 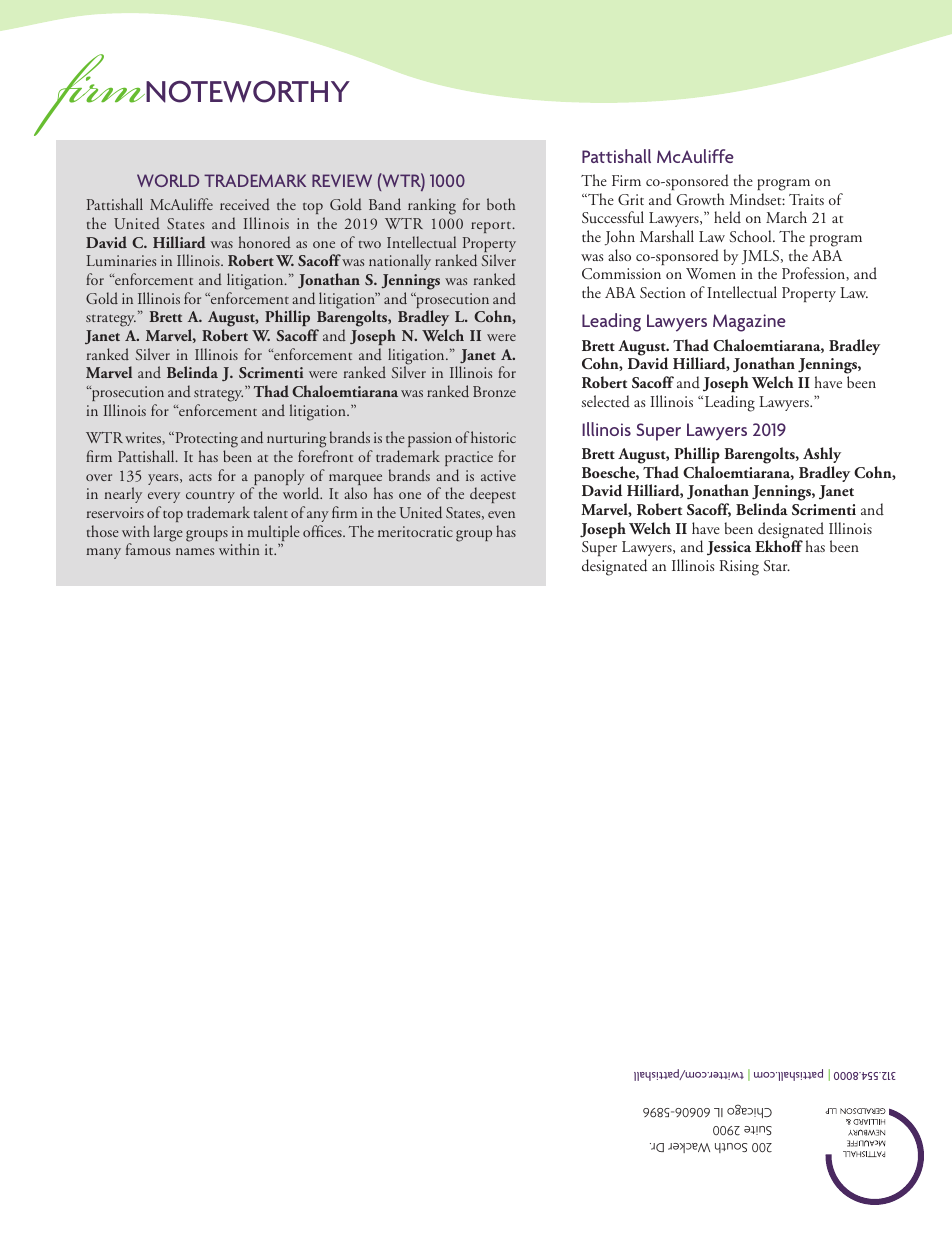 I want to click on Bronze, so click(x=494, y=391).
